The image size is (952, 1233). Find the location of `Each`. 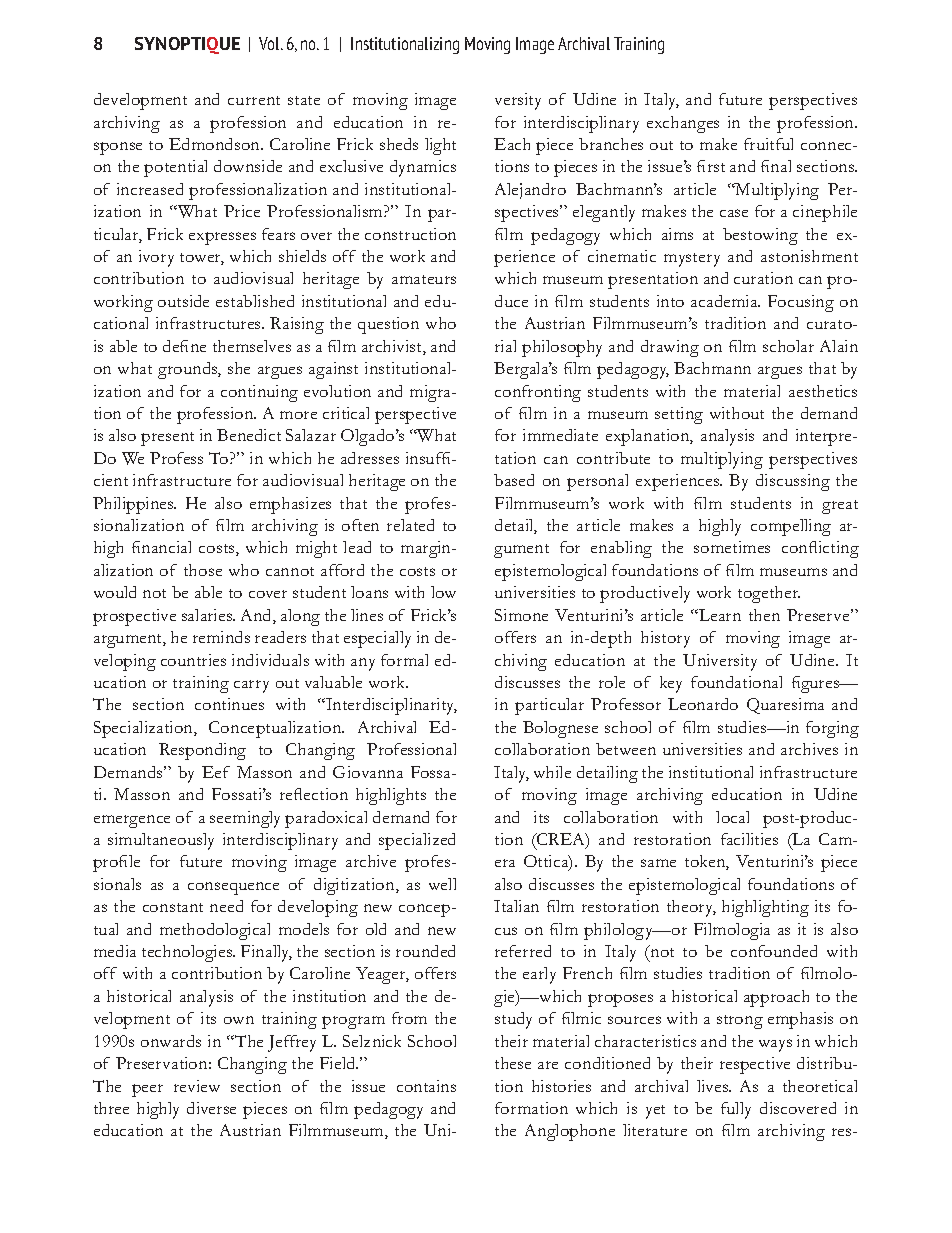

Each is located at coordinates (512, 144).
